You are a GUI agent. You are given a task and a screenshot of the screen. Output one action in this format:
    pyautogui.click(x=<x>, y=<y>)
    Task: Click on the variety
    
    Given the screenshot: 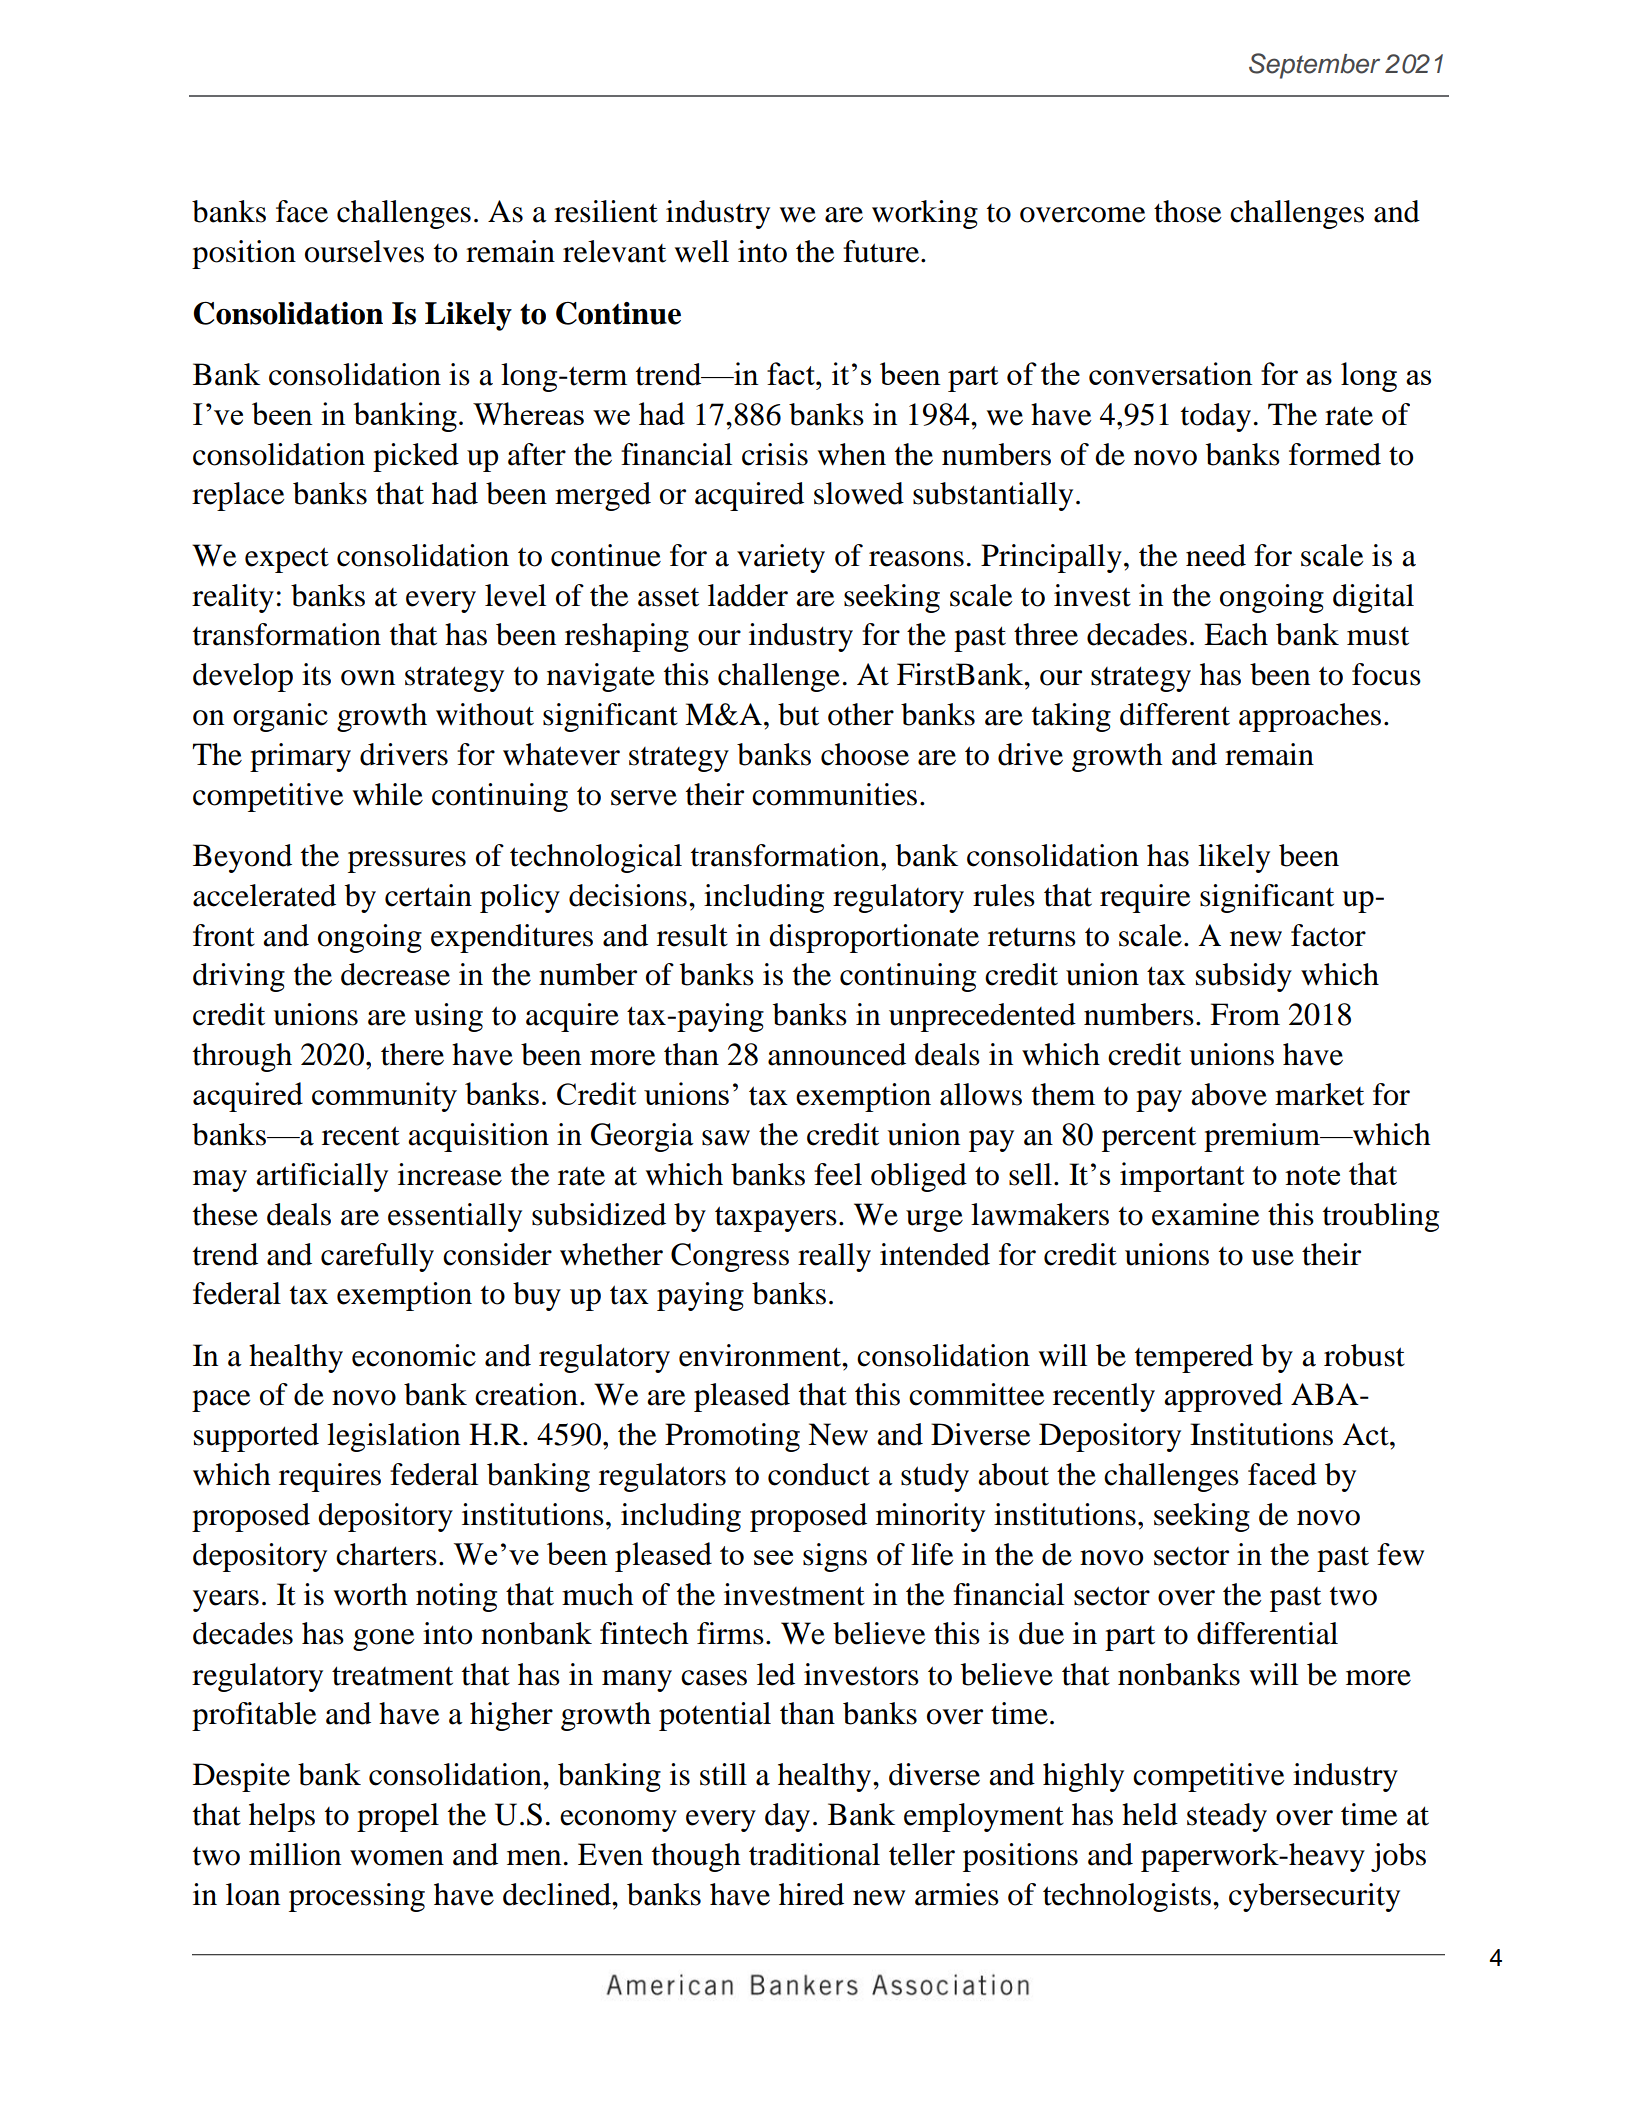 What is the action you would take?
    pyautogui.click(x=781, y=558)
